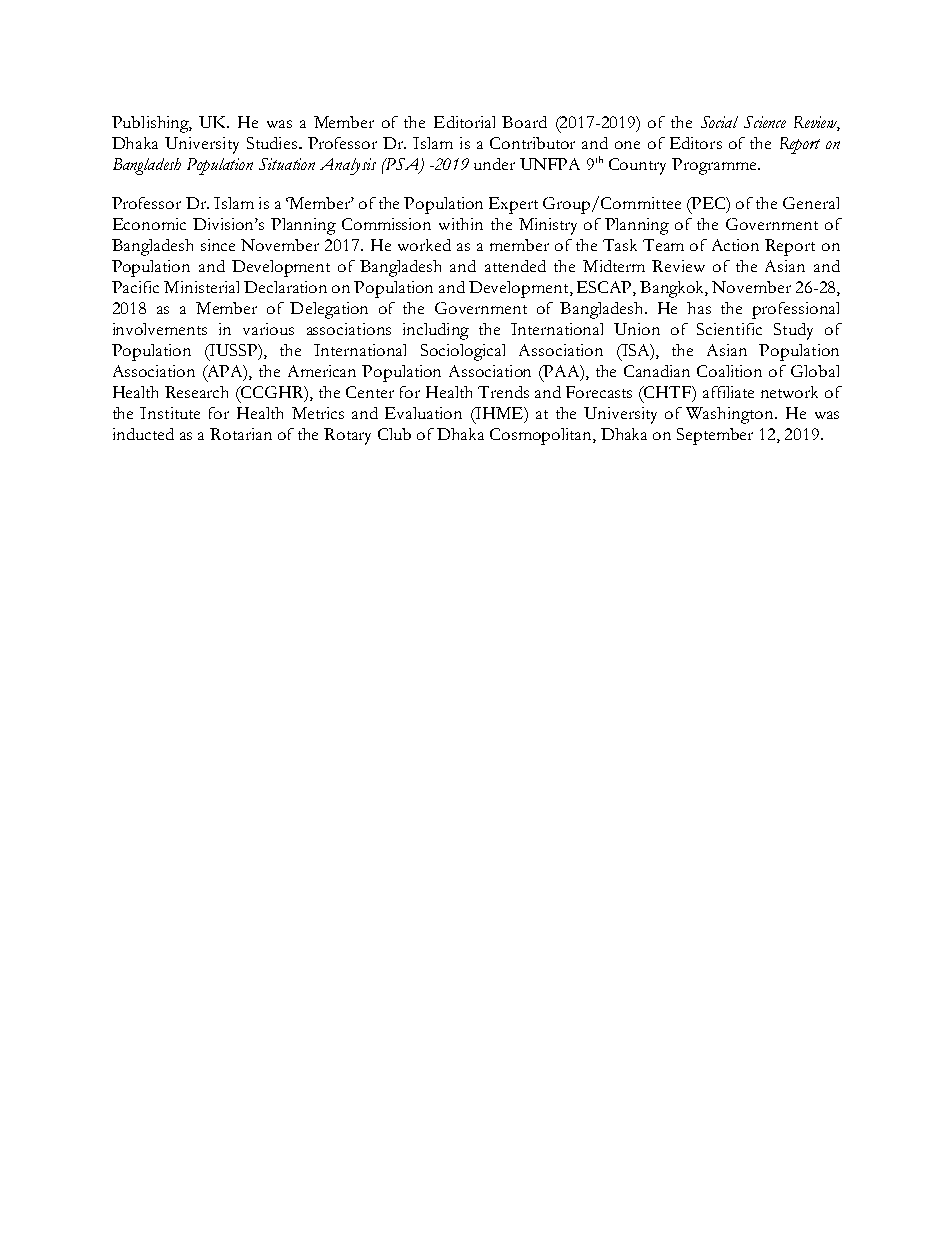 The width and height of the screenshot is (952, 1233). Describe the element at coordinates (170, 413) in the screenshot. I see `Institute` at that location.
